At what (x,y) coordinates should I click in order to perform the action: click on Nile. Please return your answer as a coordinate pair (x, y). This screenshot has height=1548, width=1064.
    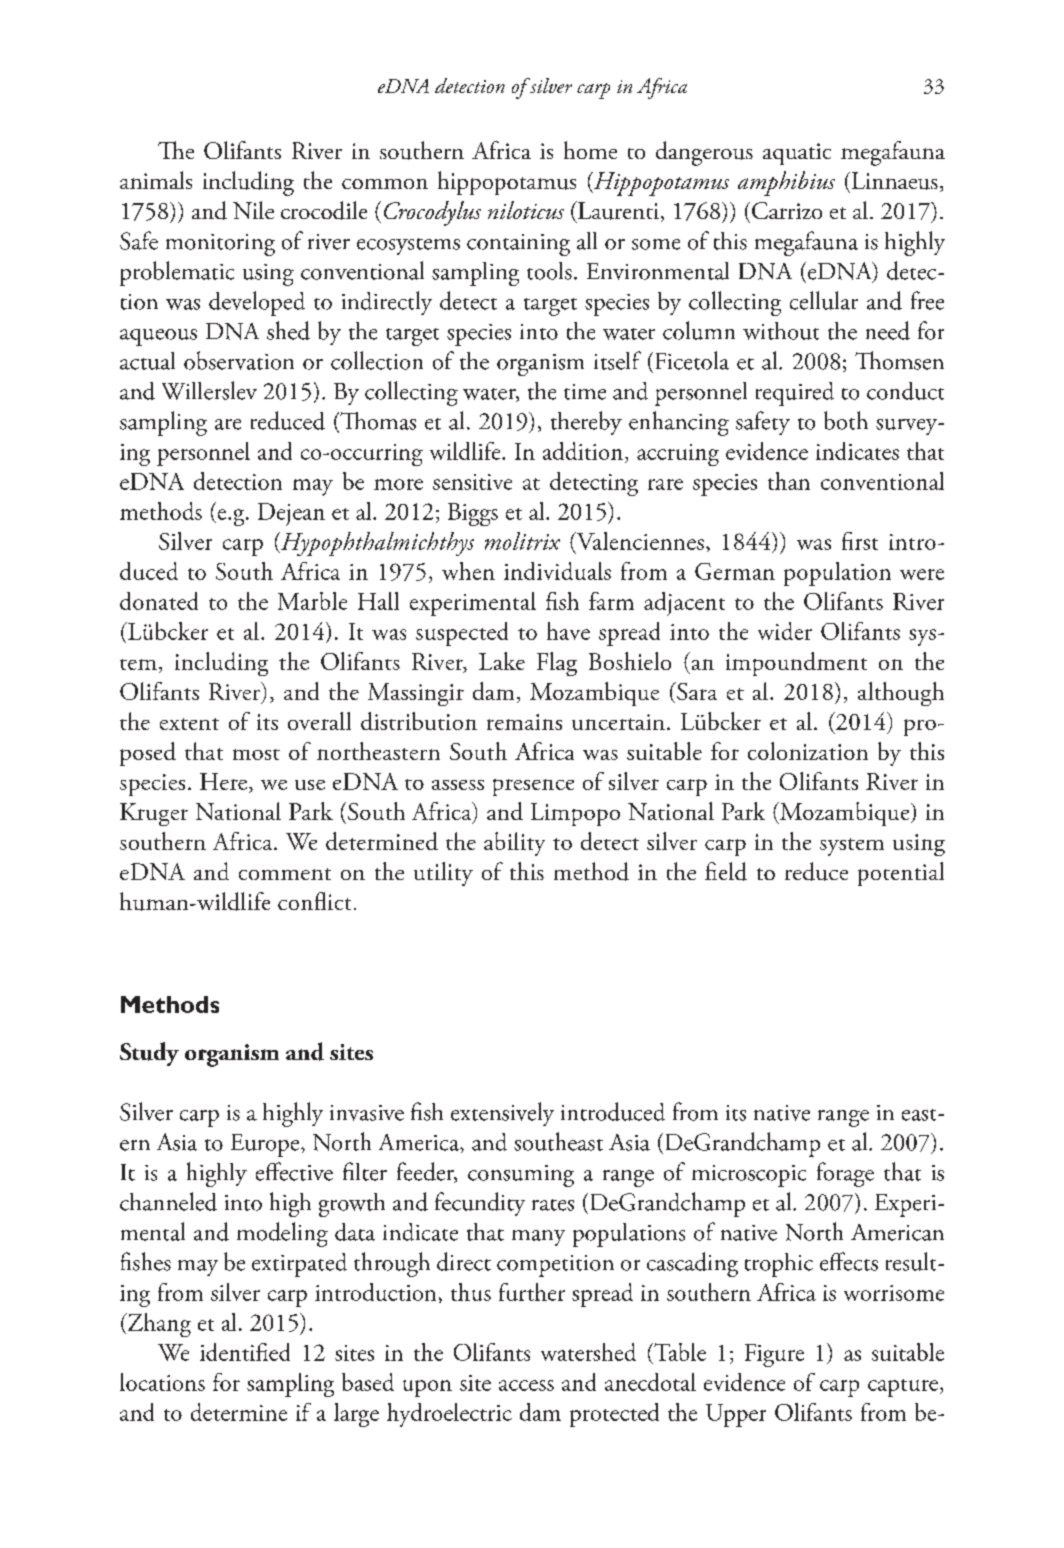
    Looking at the image, I should click on (253, 210).
